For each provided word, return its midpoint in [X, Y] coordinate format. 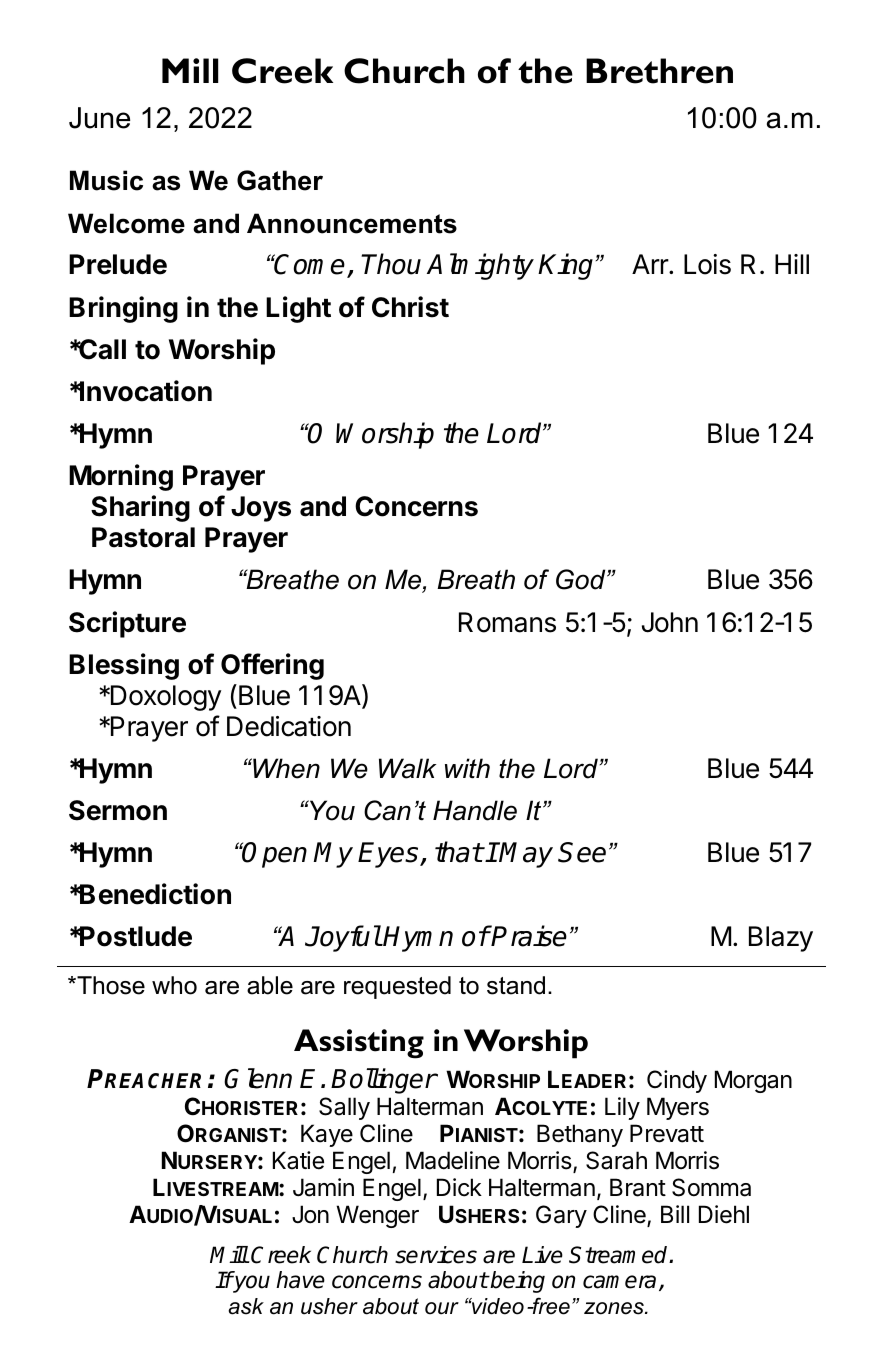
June [99, 118]
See [582, 852]
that [459, 852]
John [670, 622]
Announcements [352, 223]
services [436, 1255]
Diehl [724, 1214]
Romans [507, 622]
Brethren [659, 71]
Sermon [118, 810]
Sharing [140, 508]
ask [246, 1306]
